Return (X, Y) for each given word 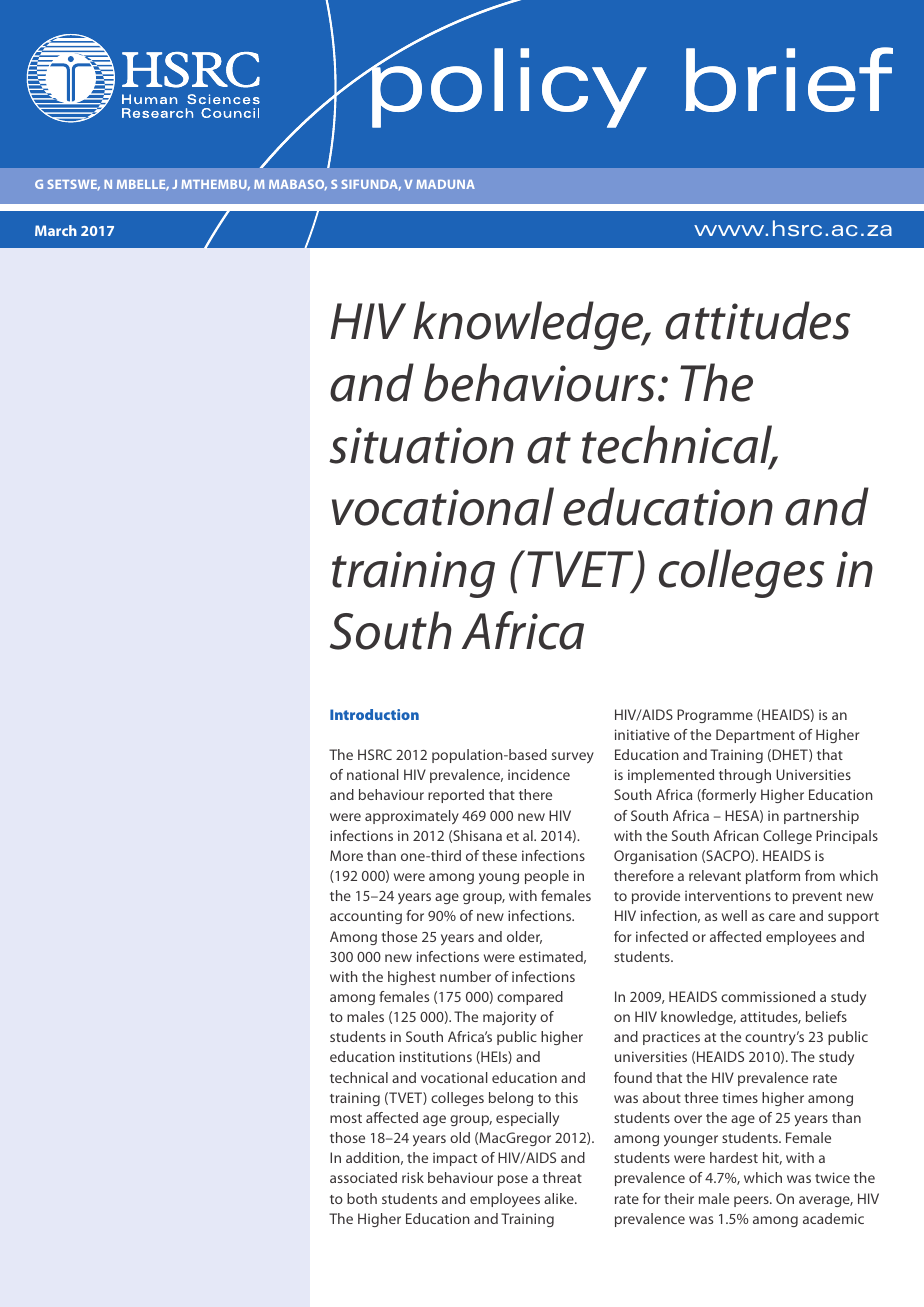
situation (421, 445)
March (56, 230)
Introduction (374, 714)
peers (752, 1201)
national (373, 774)
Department (755, 736)
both (362, 1198)
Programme (715, 716)
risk (413, 1177)
